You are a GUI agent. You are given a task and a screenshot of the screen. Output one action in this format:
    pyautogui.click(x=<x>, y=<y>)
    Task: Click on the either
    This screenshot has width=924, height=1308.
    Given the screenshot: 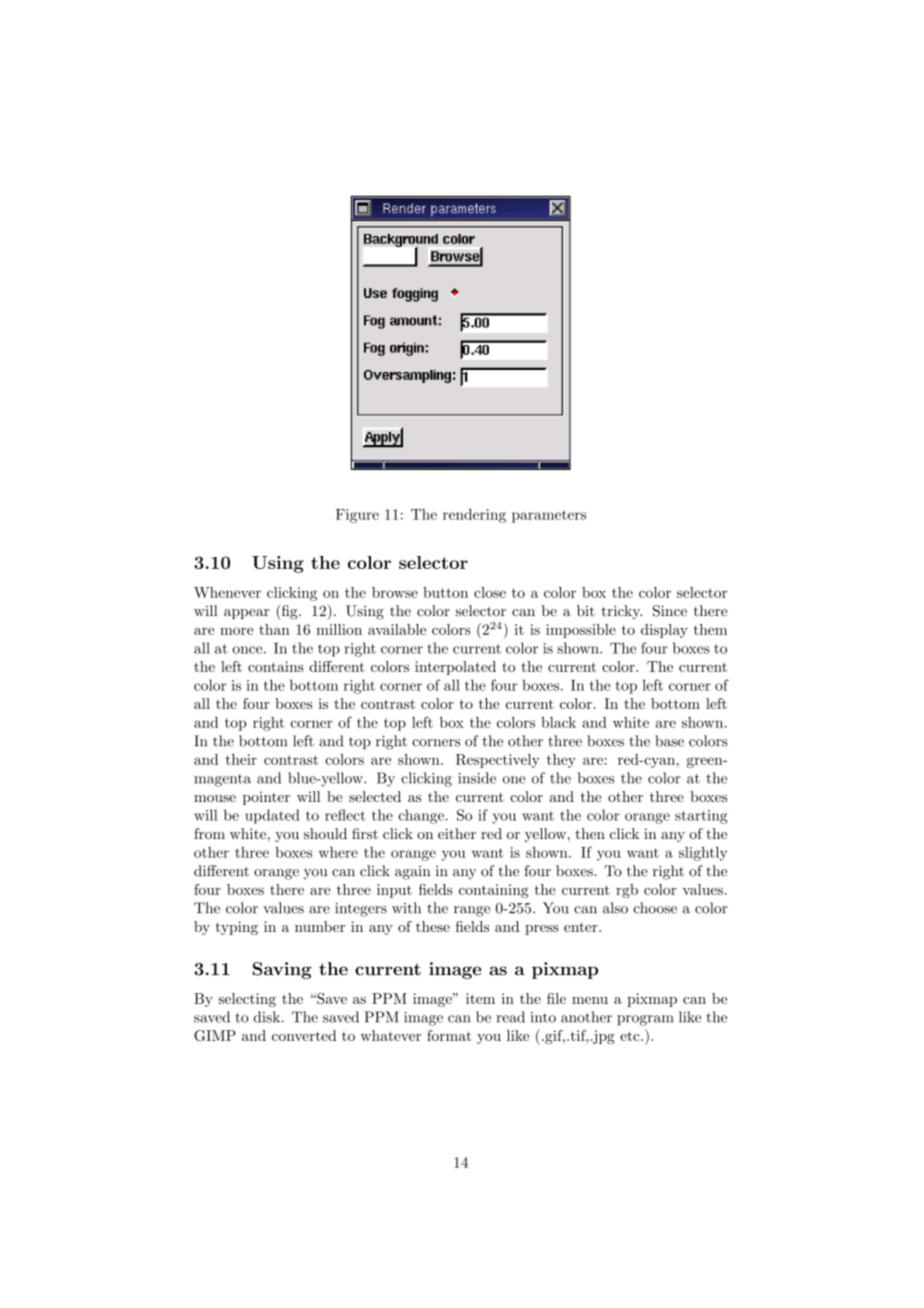 What is the action you would take?
    pyautogui.click(x=457, y=833)
